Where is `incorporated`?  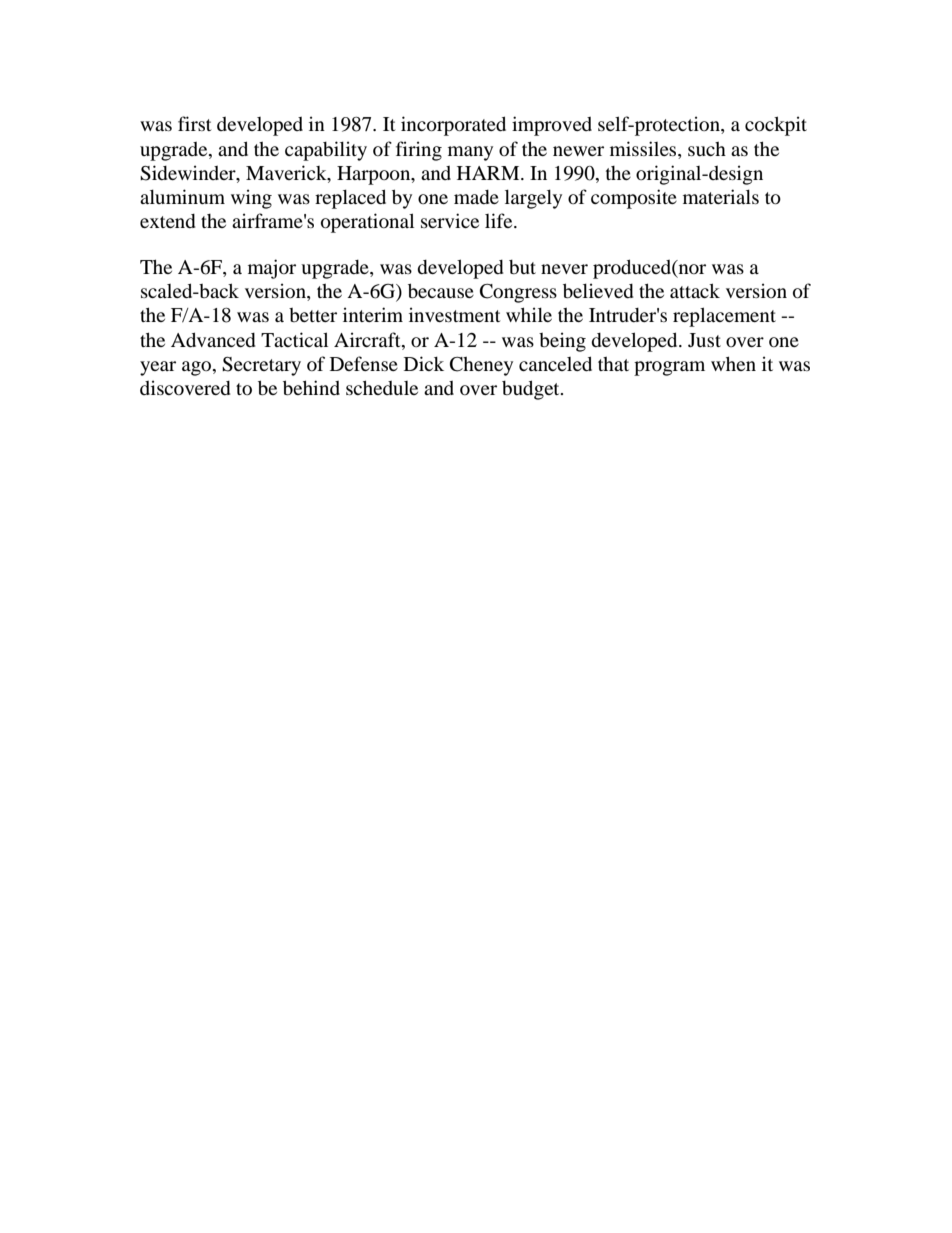
incorporated is located at coordinates (453, 126).
